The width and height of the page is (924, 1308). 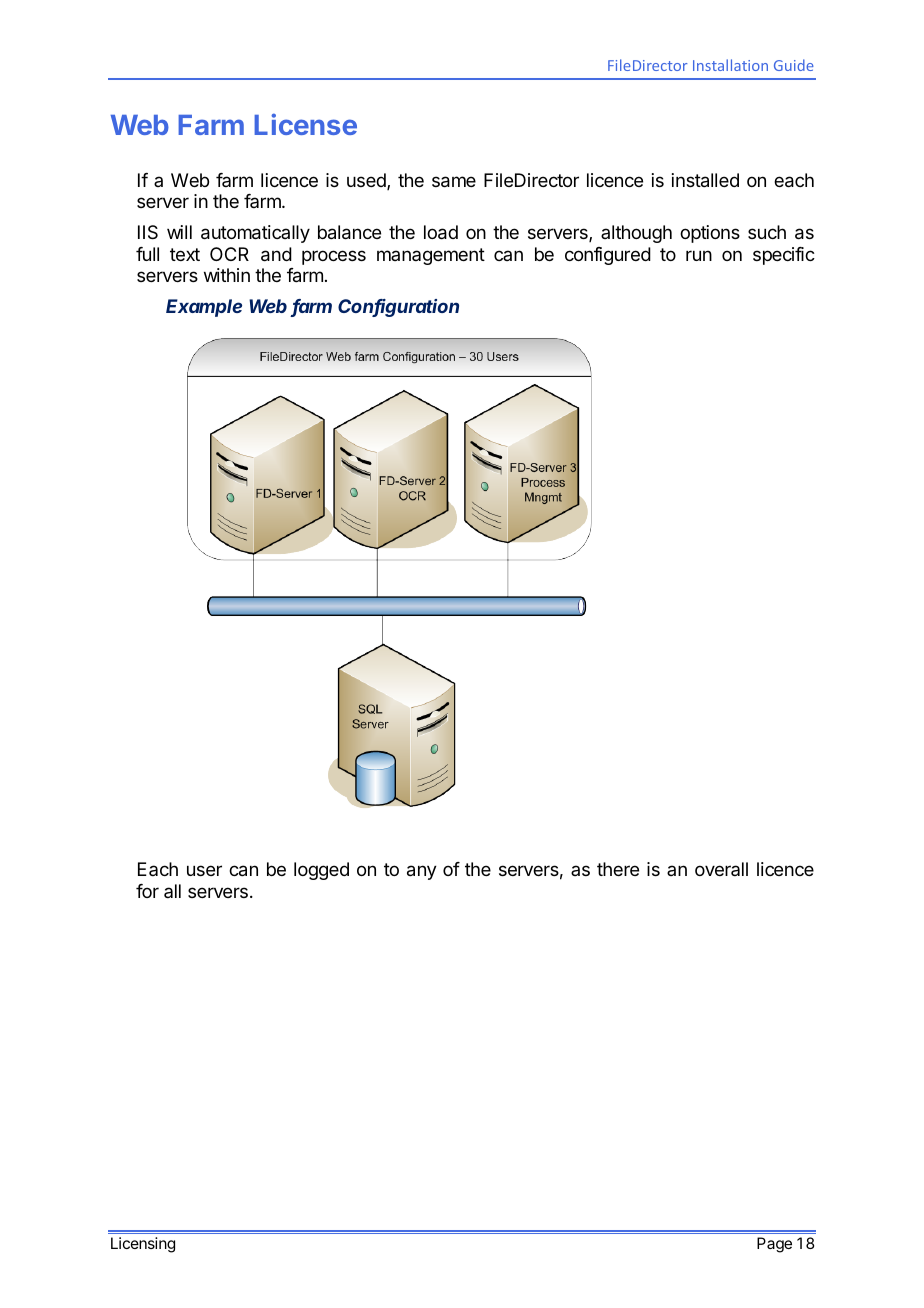 What do you see at coordinates (774, 1245) in the page?
I see `Page` at bounding box center [774, 1245].
